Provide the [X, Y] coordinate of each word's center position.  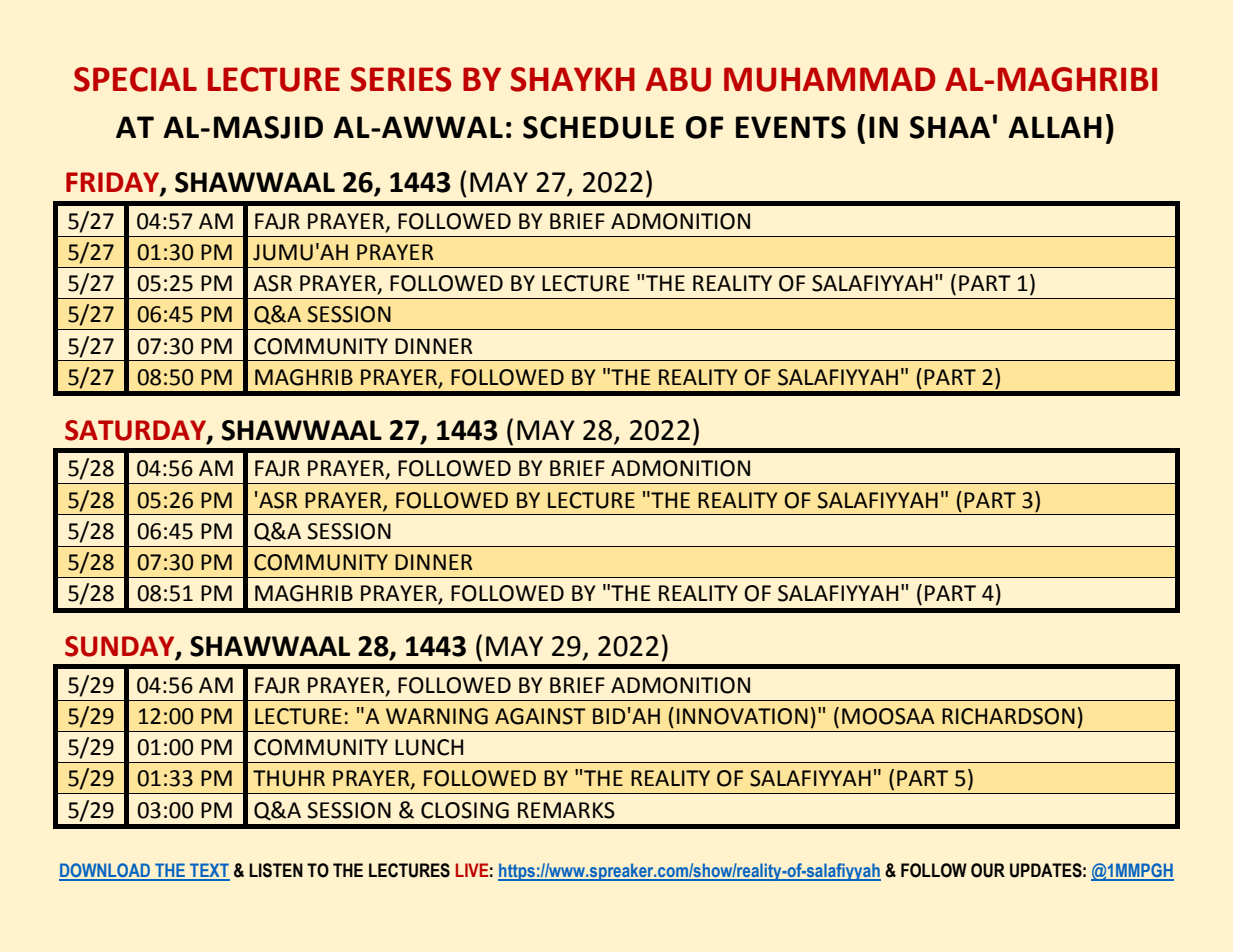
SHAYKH [573, 79]
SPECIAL [135, 79]
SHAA [950, 127]
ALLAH [1055, 127]
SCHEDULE [598, 127]
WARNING [437, 716]
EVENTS [791, 127]
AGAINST [540, 716]
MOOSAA [888, 716]
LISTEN [276, 870]
